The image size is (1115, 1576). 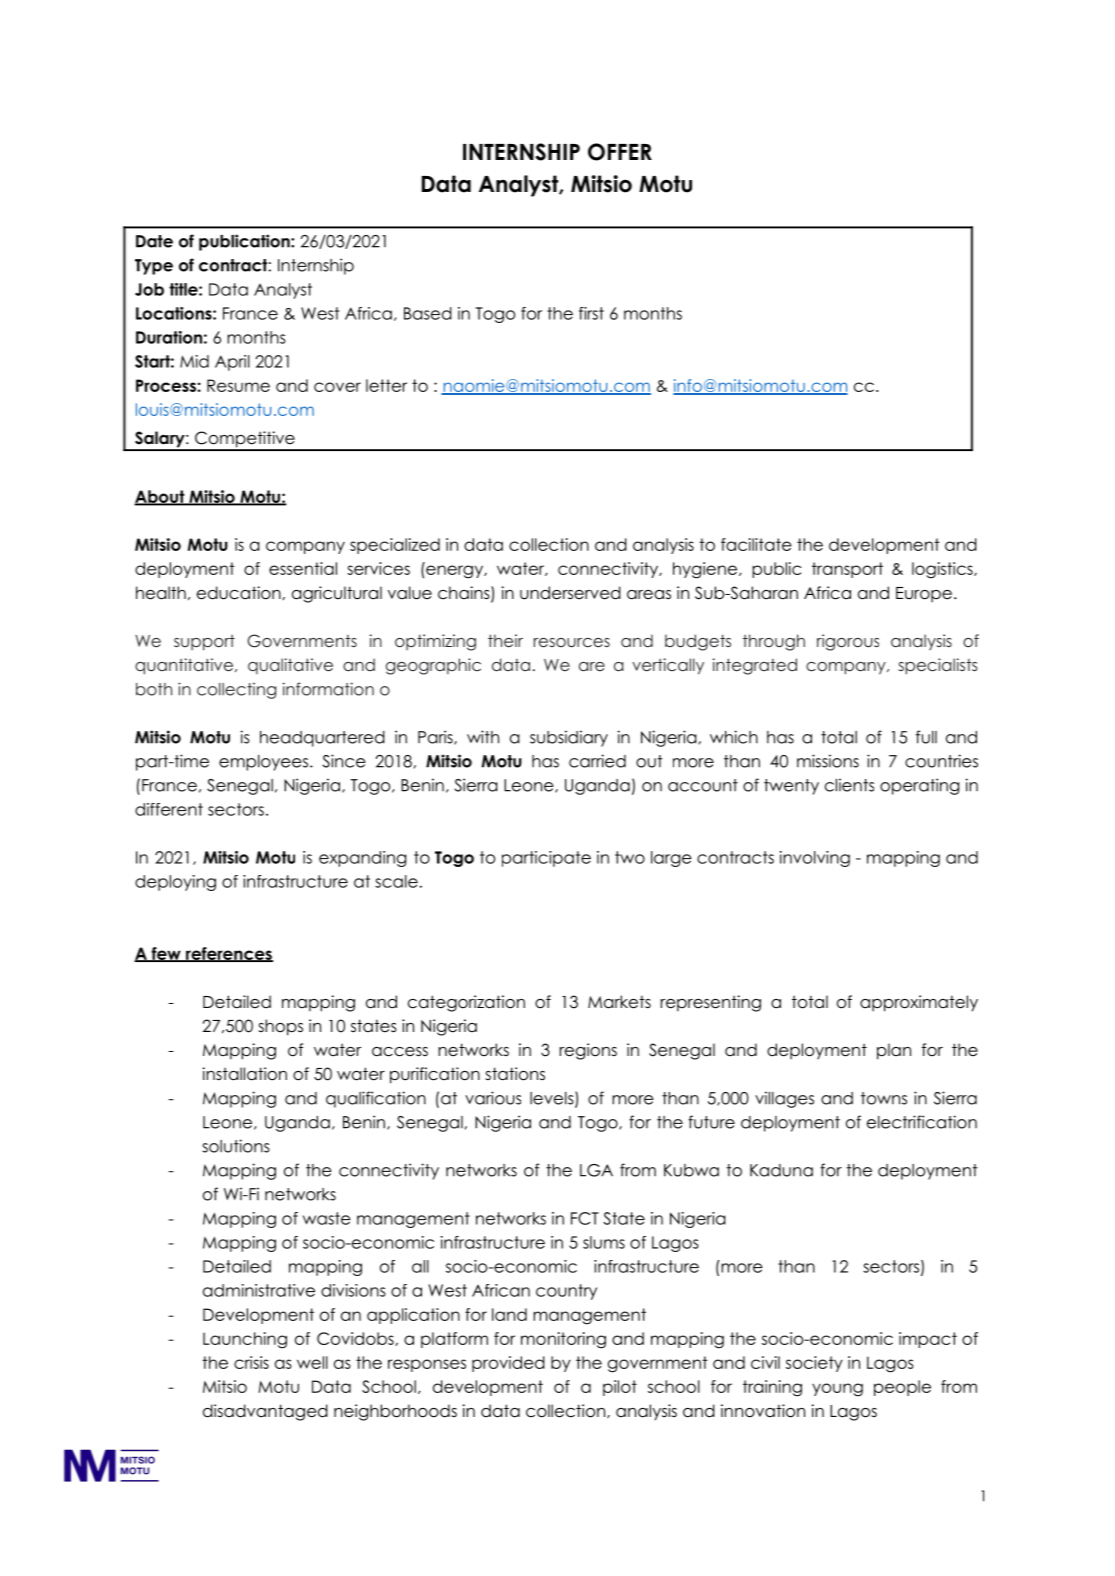 What do you see at coordinates (847, 570) in the screenshot?
I see `transport` at bounding box center [847, 570].
